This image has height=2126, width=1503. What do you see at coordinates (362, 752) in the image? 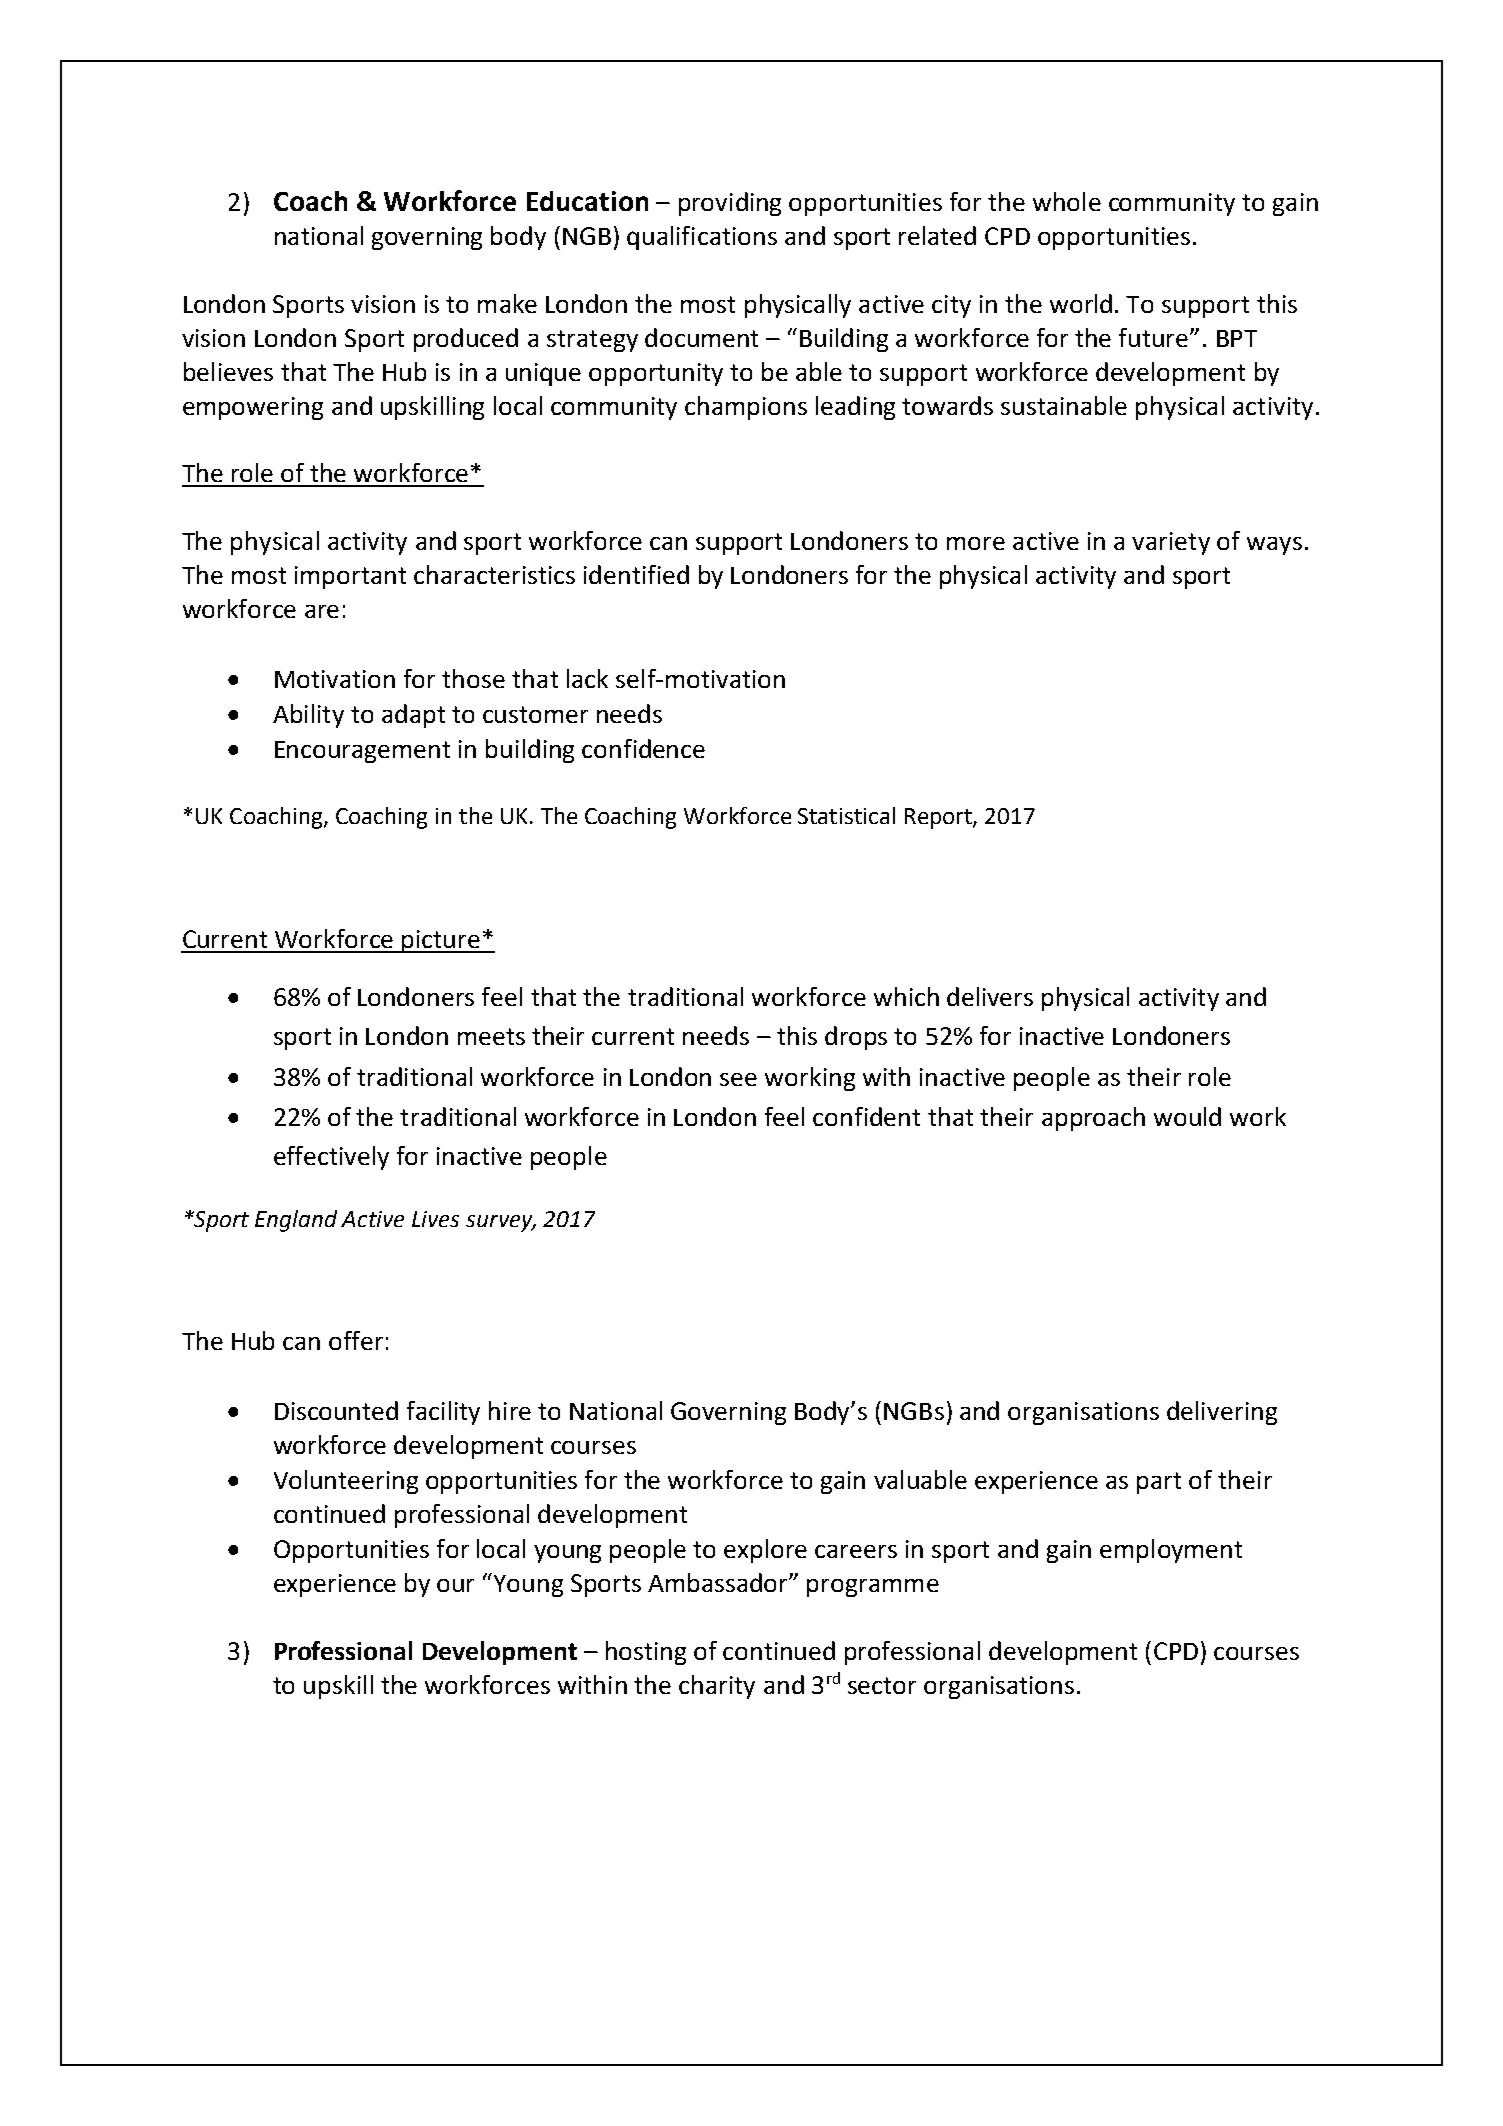
I see `Encouragement` at bounding box center [362, 752].
